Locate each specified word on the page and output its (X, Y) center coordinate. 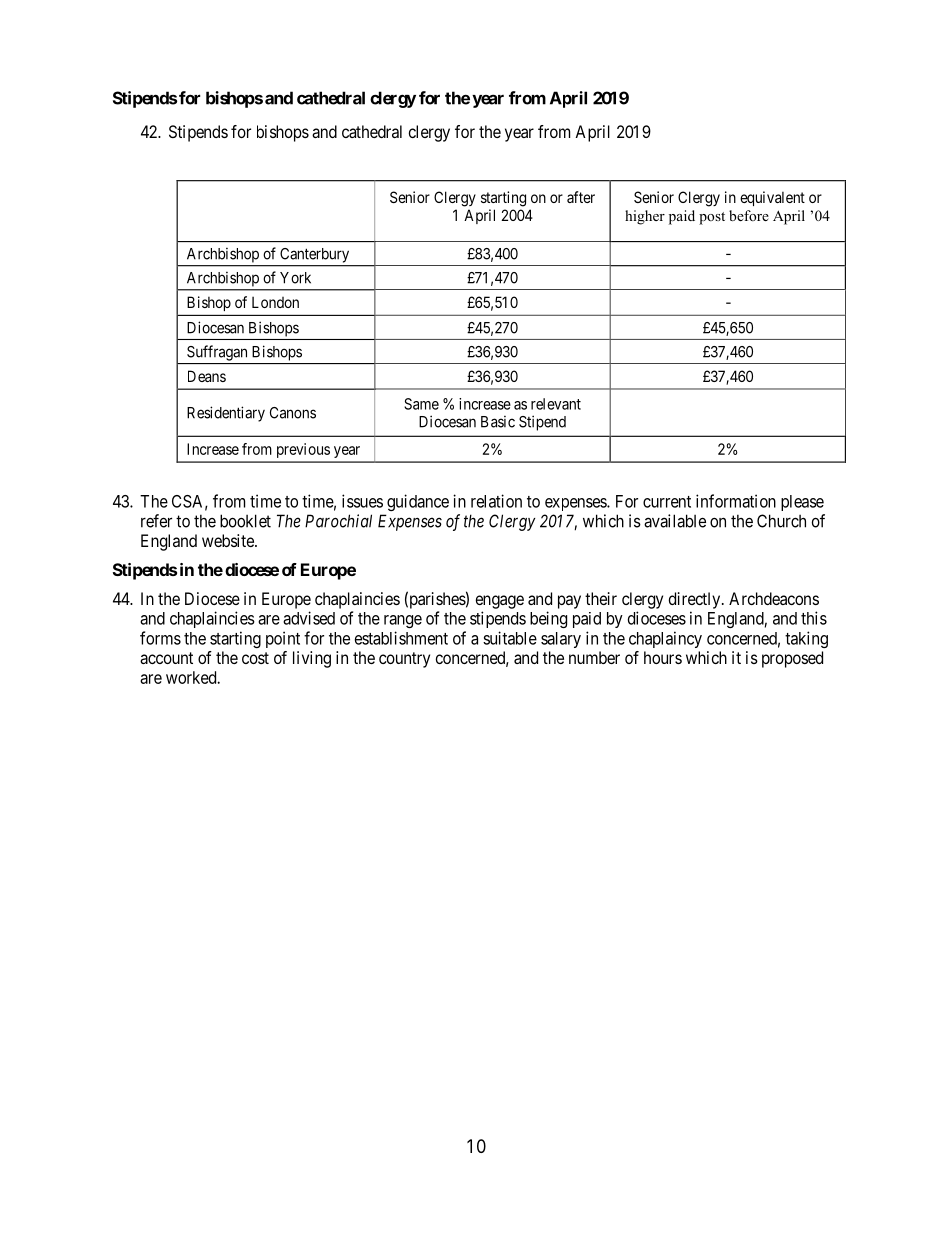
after (581, 197)
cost (255, 658)
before (749, 215)
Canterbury (314, 255)
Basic (498, 422)
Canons (293, 413)
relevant (556, 404)
